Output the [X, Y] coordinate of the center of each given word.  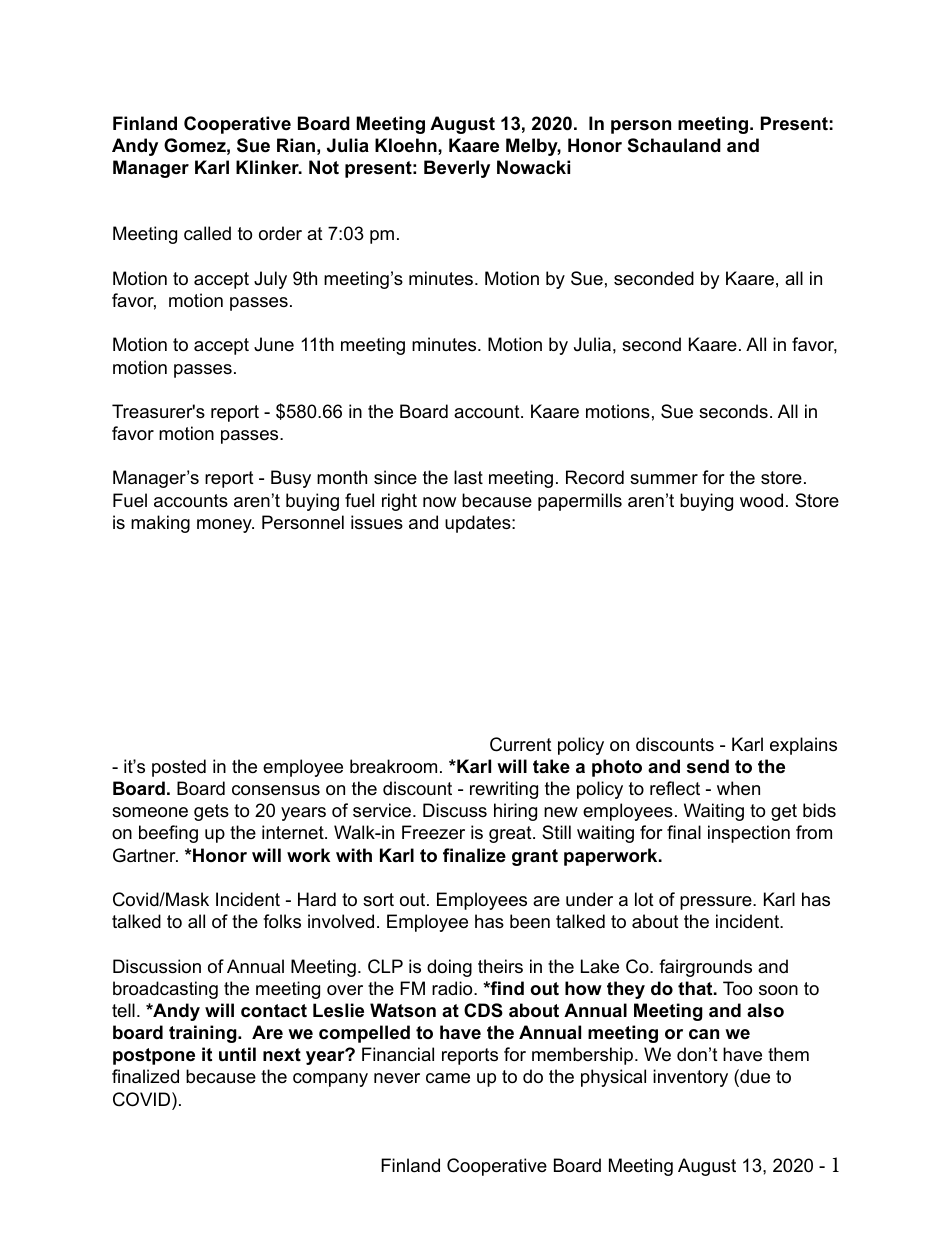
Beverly [457, 169]
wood [761, 500]
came [448, 1078]
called [207, 233]
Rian [296, 145]
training [204, 1034]
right [399, 502]
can [704, 1034]
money [225, 526]
